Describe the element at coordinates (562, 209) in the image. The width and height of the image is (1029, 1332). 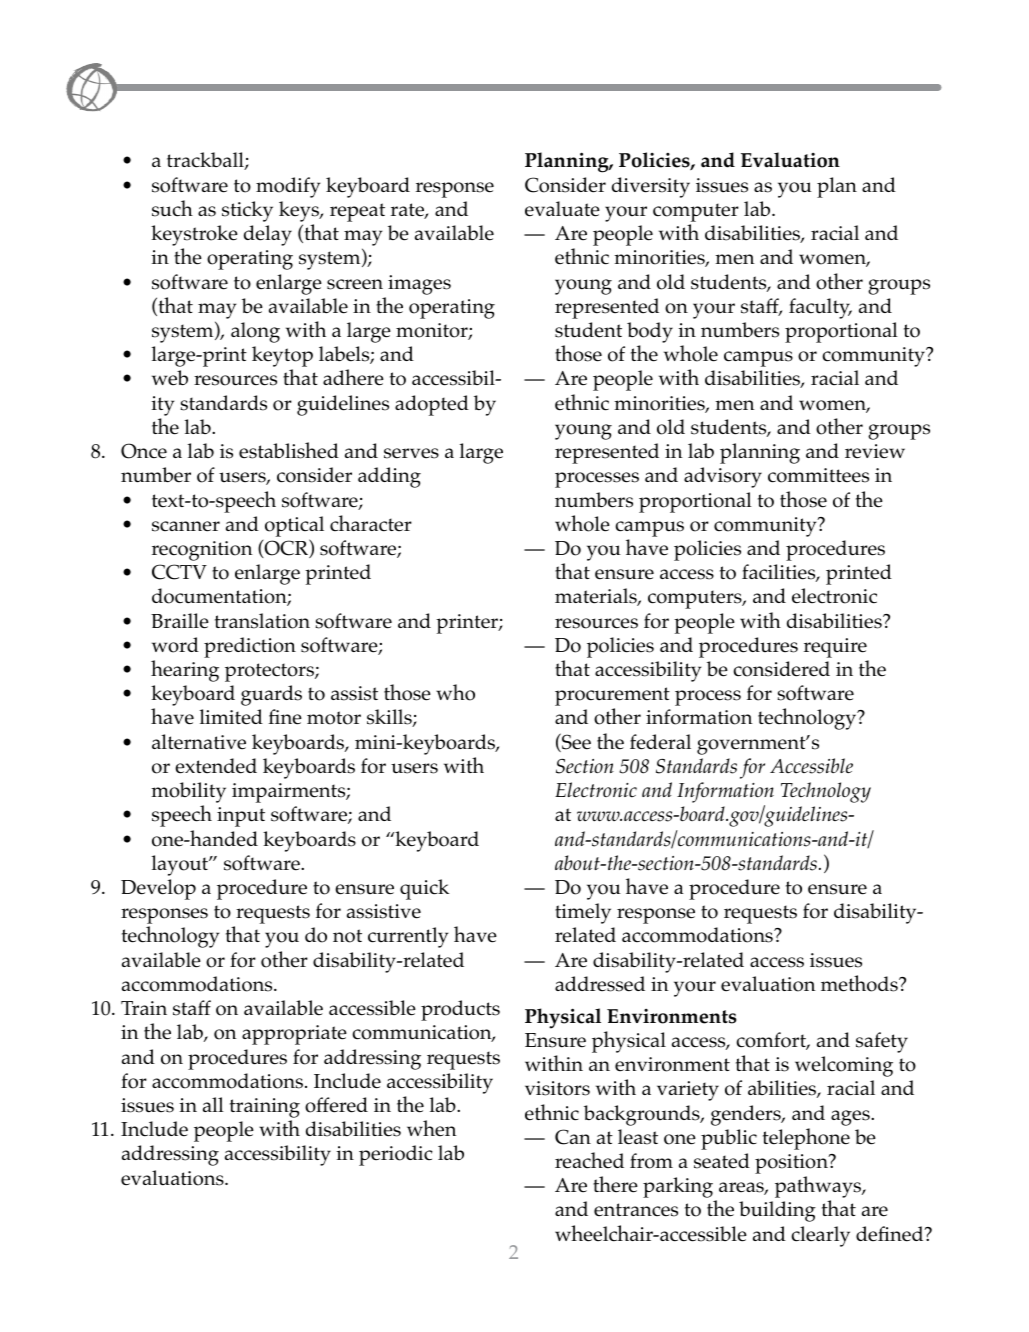
I see `evaluate` at that location.
